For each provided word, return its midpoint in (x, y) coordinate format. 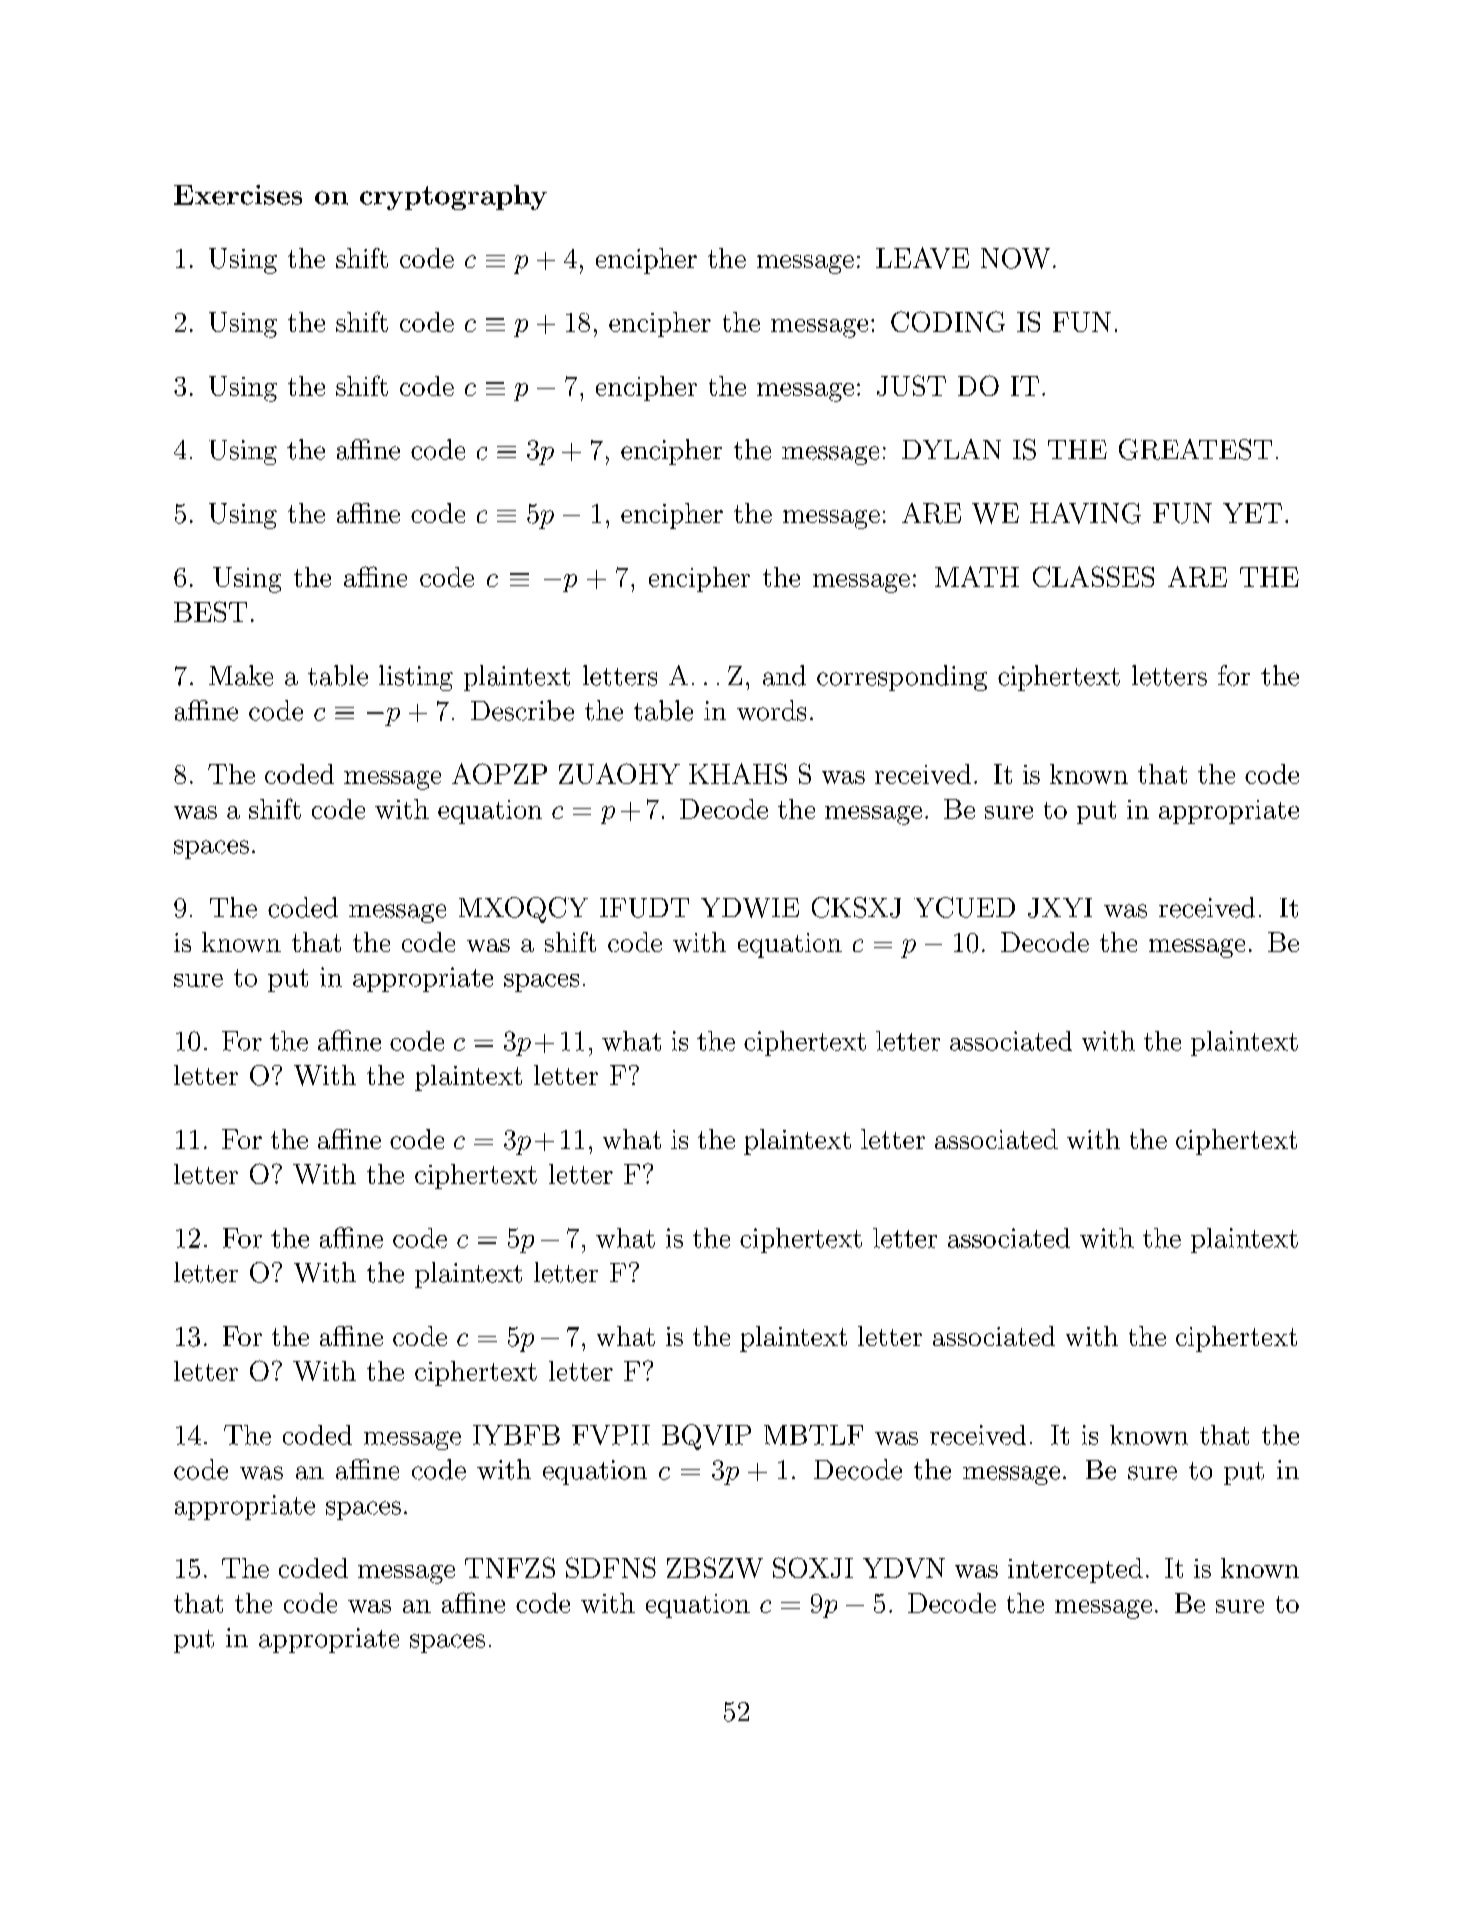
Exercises (238, 195)
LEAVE (922, 258)
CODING (948, 321)
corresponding (902, 678)
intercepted (1075, 1570)
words (771, 710)
